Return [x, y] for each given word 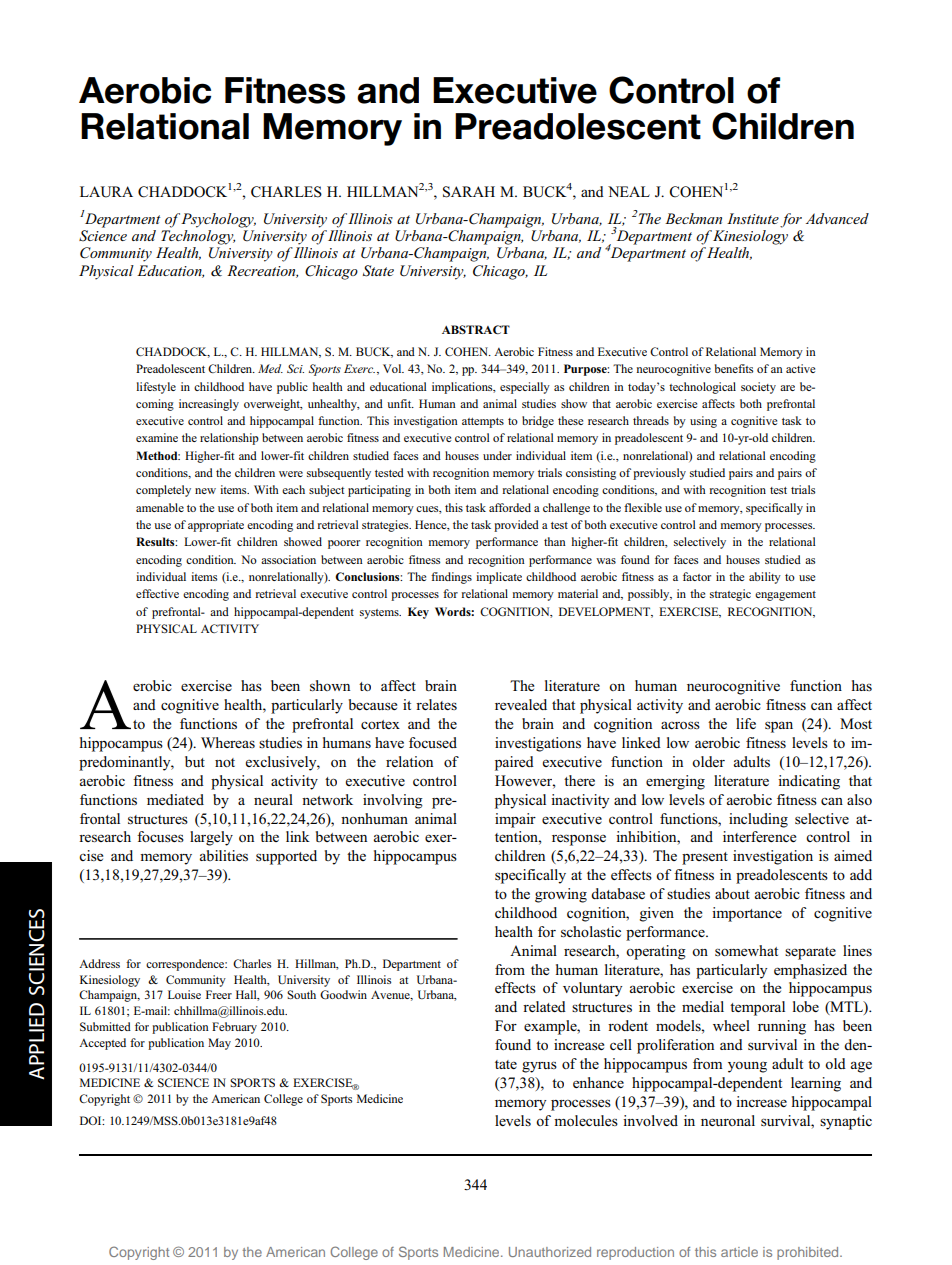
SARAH [469, 192]
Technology [198, 237]
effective [157, 593]
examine [157, 437]
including [758, 820]
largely [211, 838]
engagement [785, 596]
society [758, 388]
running [782, 1027]
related [544, 1006]
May [219, 1044]
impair [515, 820]
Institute [753, 218]
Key [418, 613]
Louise [184, 994]
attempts [483, 423]
